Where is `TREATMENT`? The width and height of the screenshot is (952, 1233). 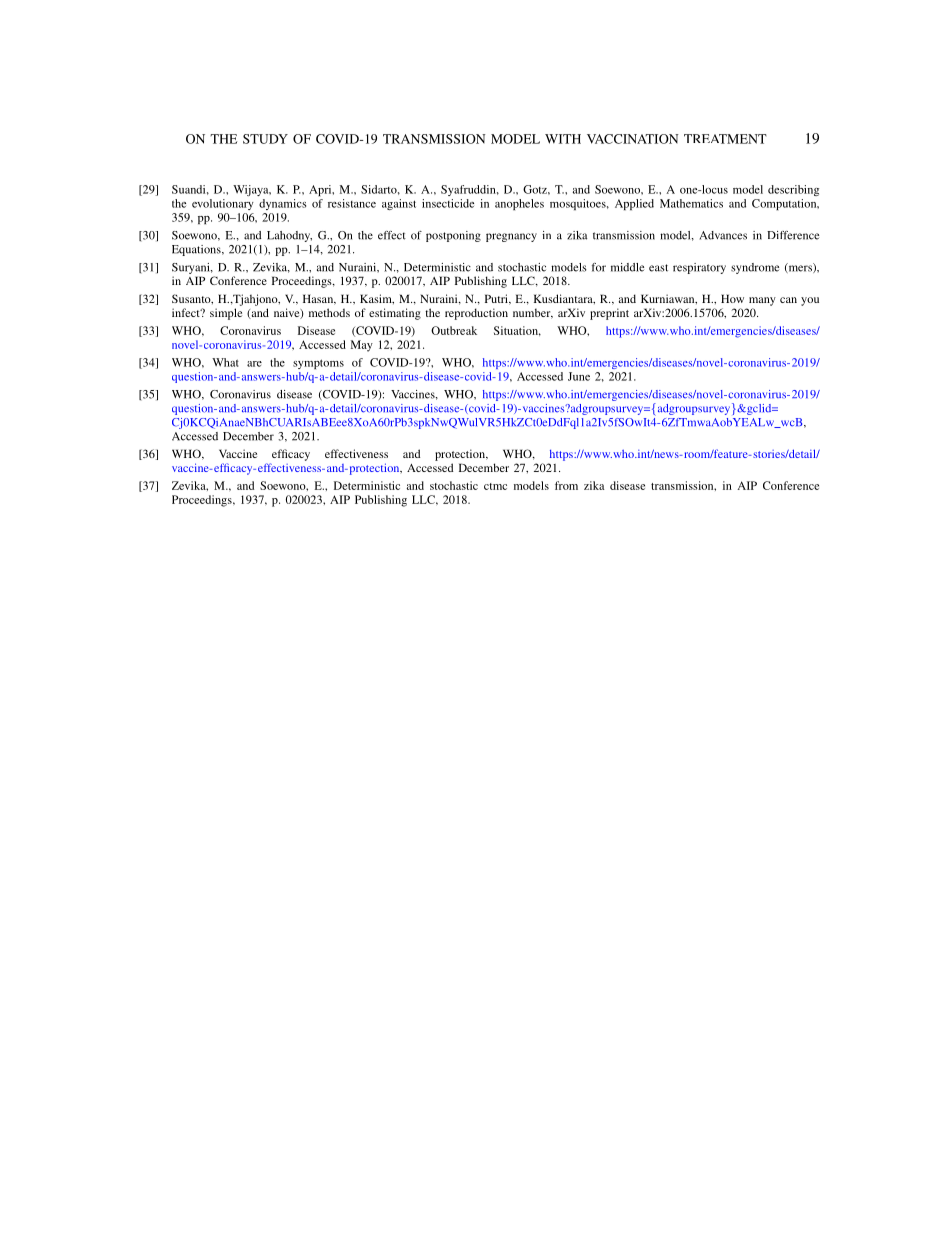
TREATMENT is located at coordinates (725, 139).
